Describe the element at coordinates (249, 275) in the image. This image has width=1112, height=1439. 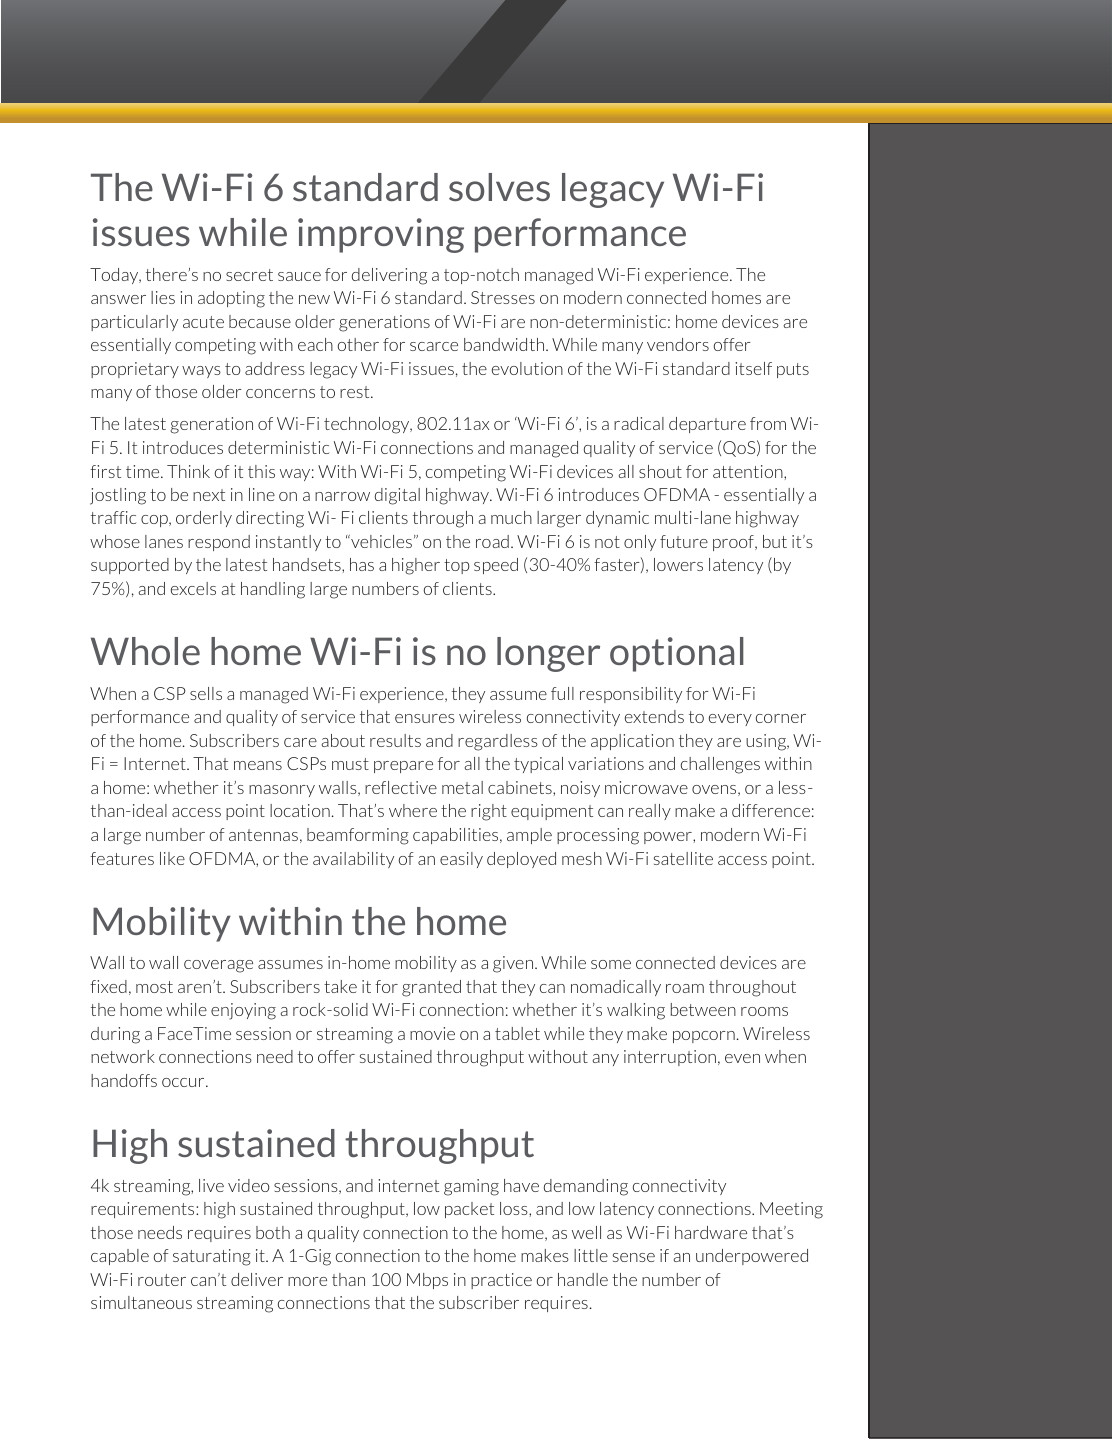
I see `secret` at that location.
